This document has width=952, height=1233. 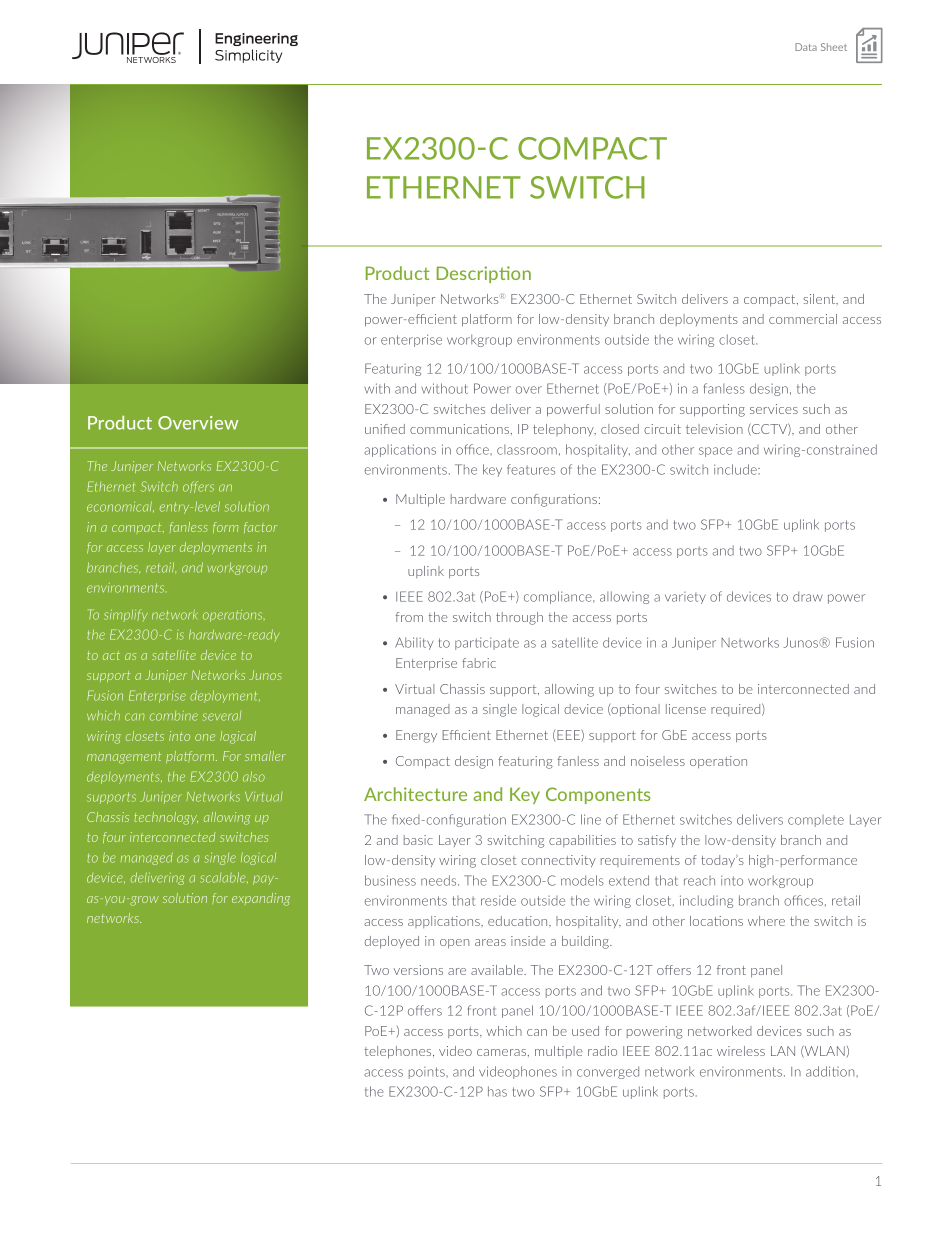 I want to click on communications, so click(x=461, y=429).
